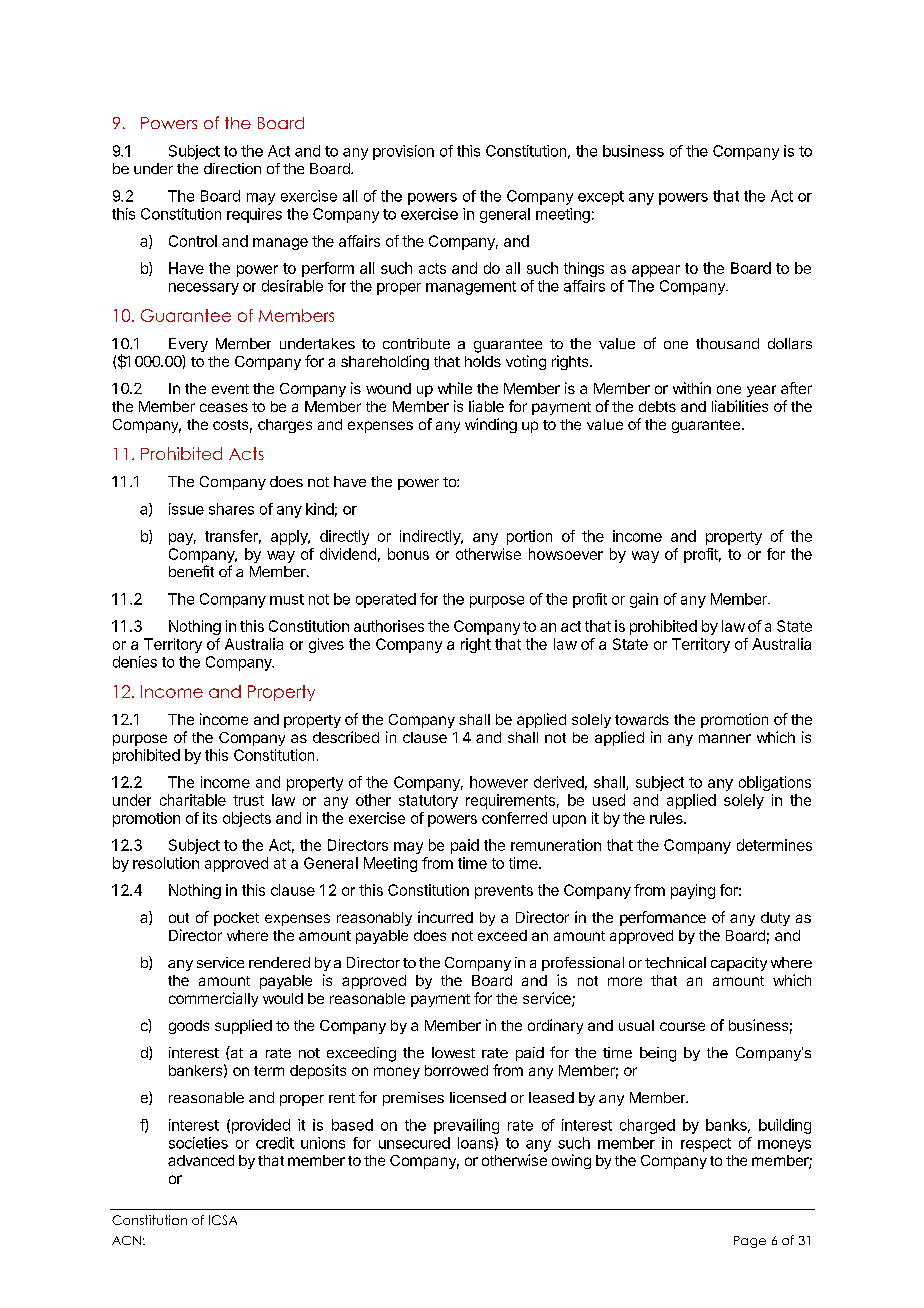 This screenshot has width=924, height=1308. I want to click on denies, so click(135, 662).
